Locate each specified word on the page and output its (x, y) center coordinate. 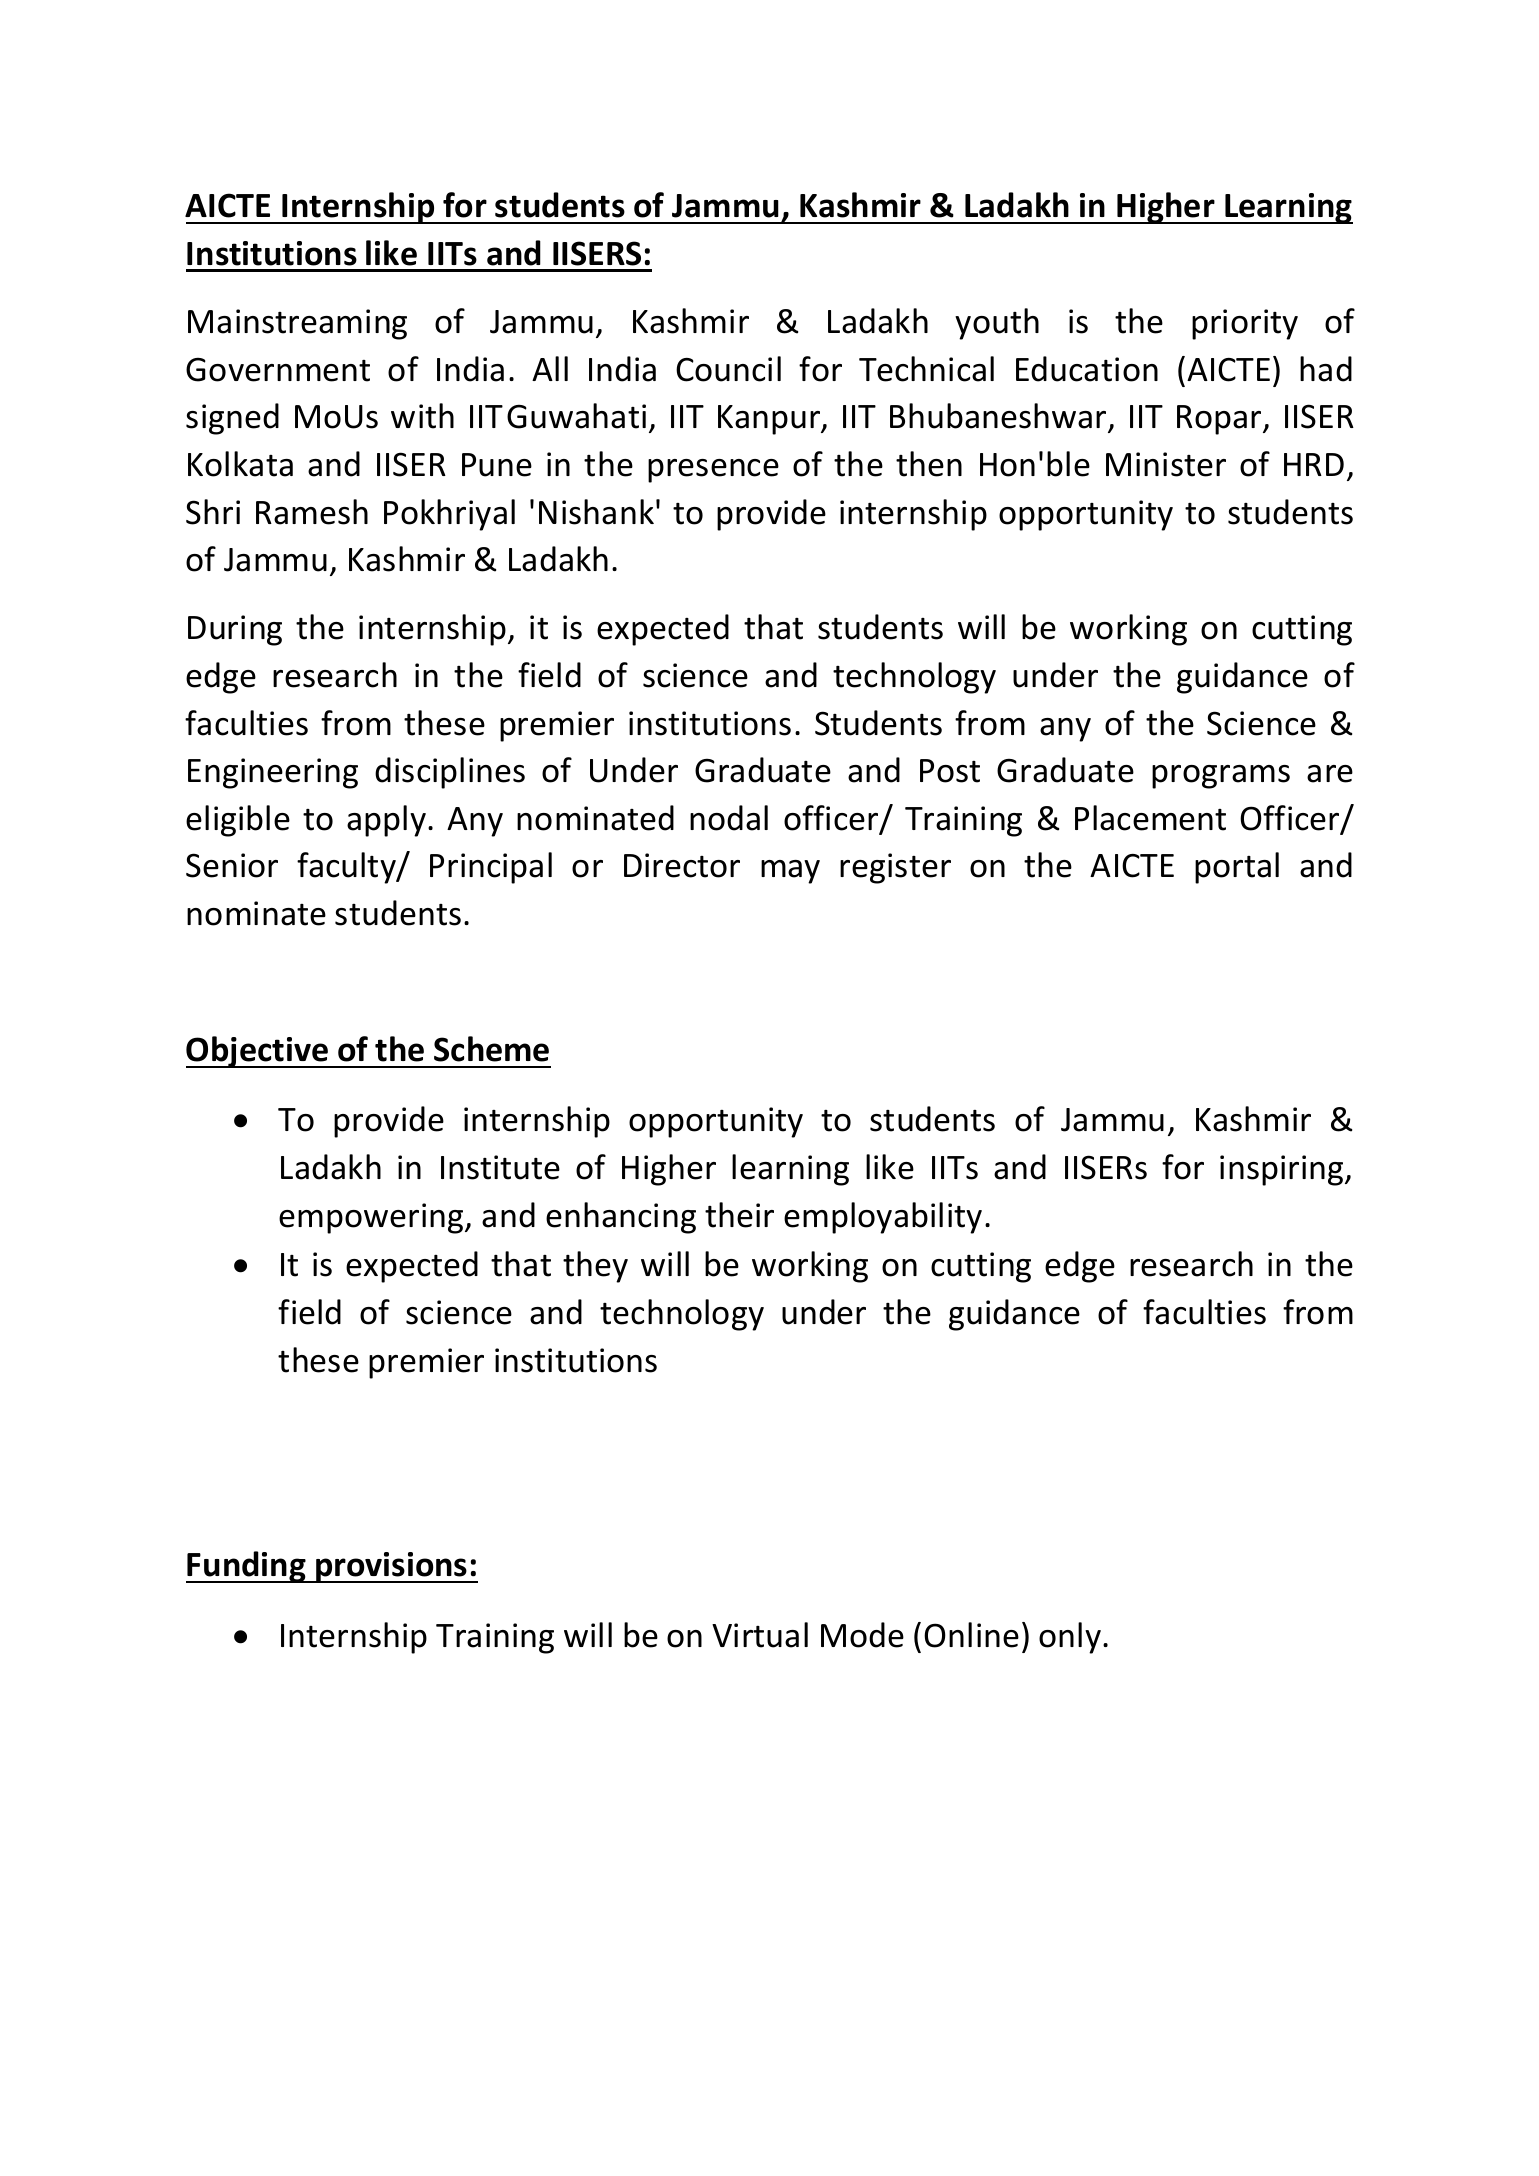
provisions (392, 1567)
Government (278, 370)
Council (728, 369)
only (1070, 1638)
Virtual (760, 1635)
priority (1245, 324)
